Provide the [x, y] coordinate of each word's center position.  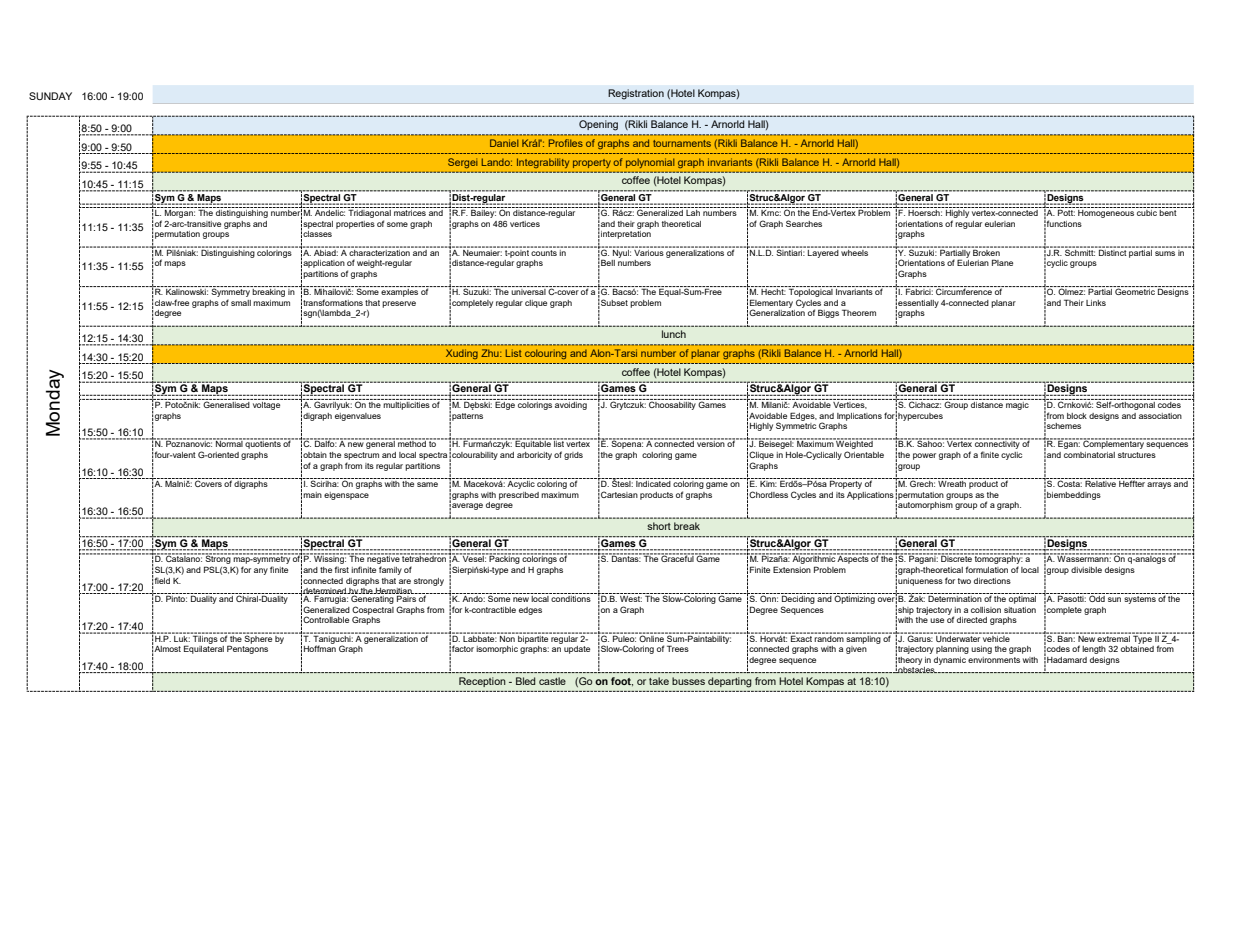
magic [1018, 404]
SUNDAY [50, 96]
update [576, 648]
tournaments [682, 143]
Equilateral [204, 648]
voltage [267, 404]
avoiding [571, 404]
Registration [636, 94]
